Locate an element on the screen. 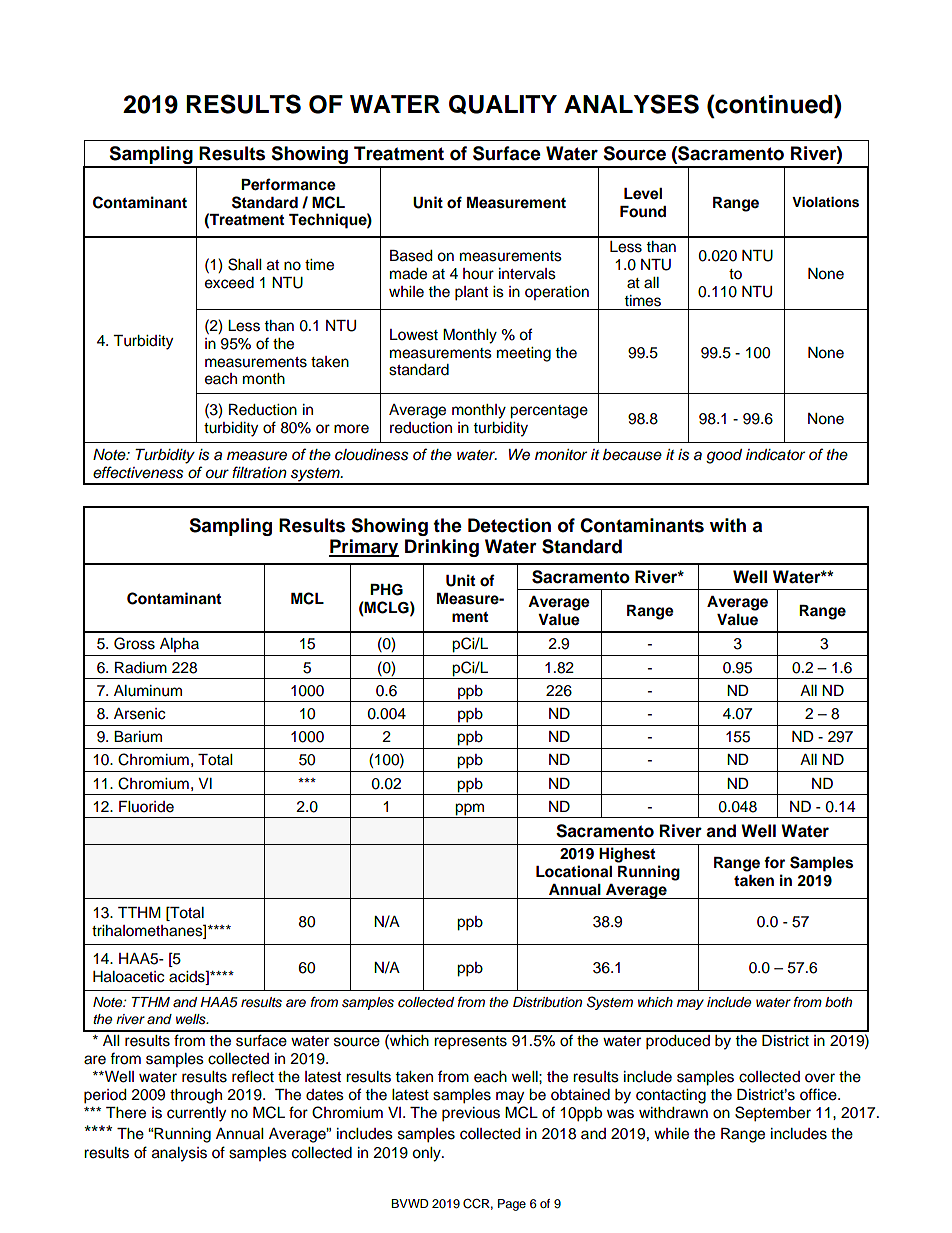  effectiveness is located at coordinates (138, 472).
